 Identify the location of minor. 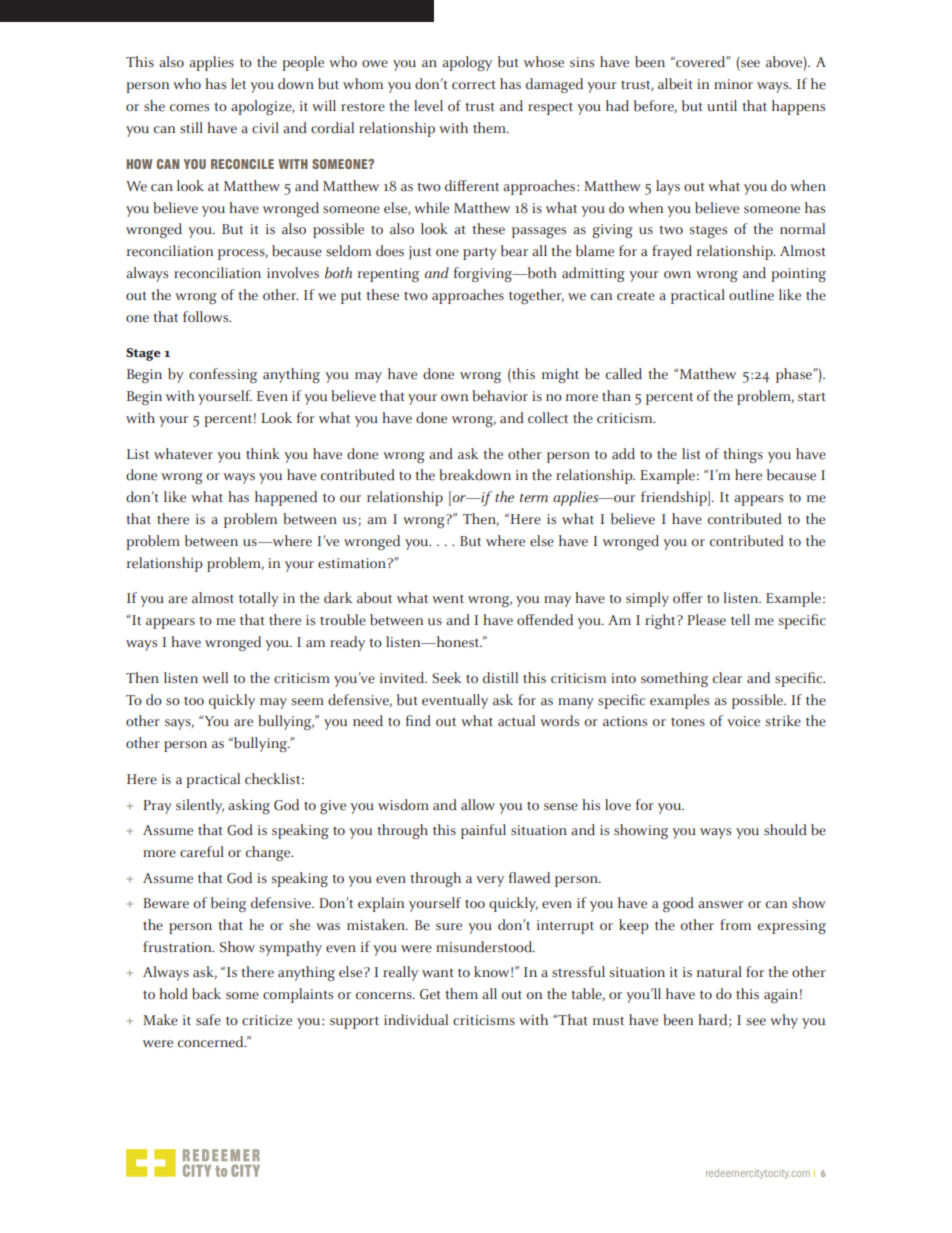
(733, 84).
